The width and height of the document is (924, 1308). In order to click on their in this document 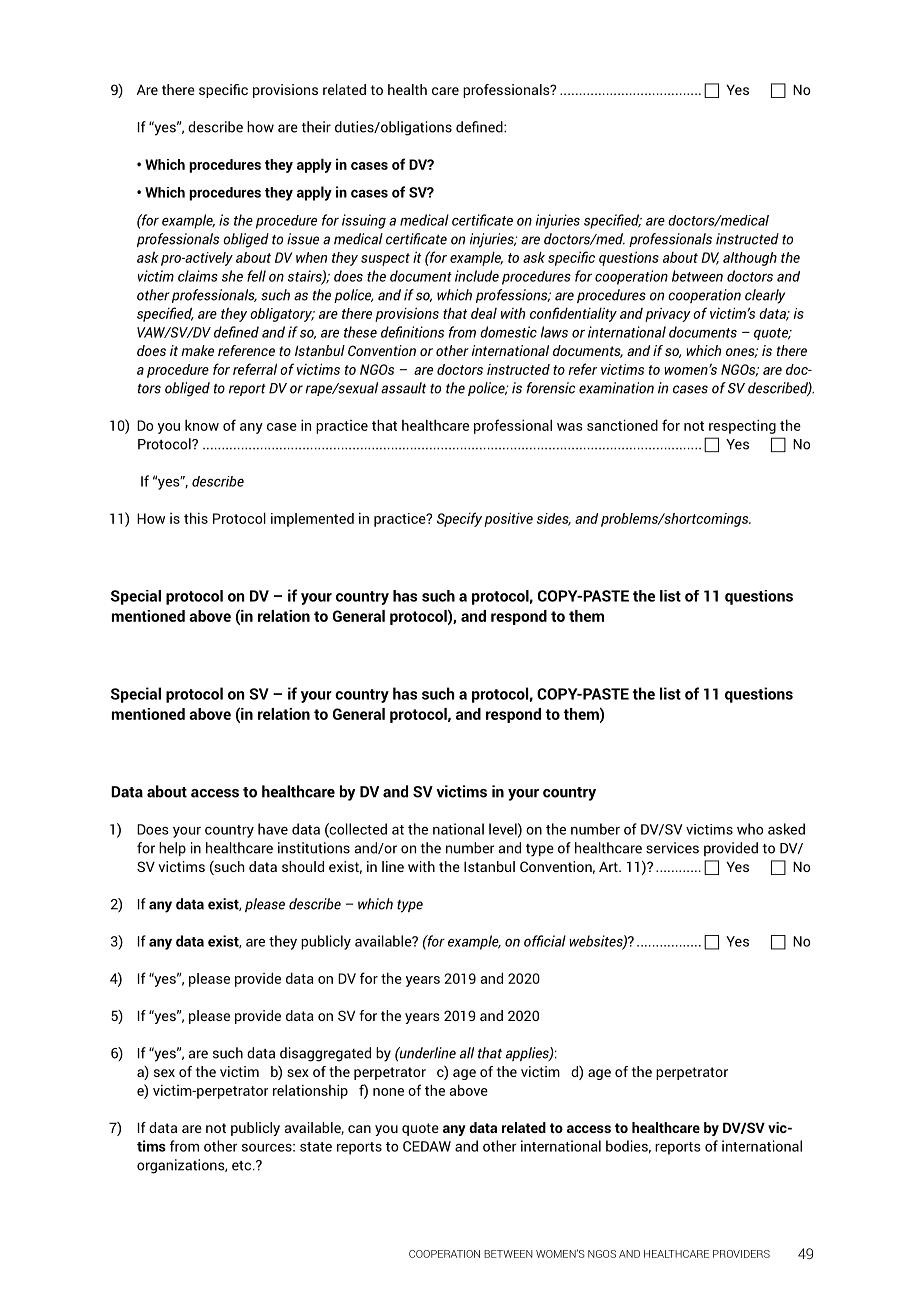, I will do `click(316, 127)`.
